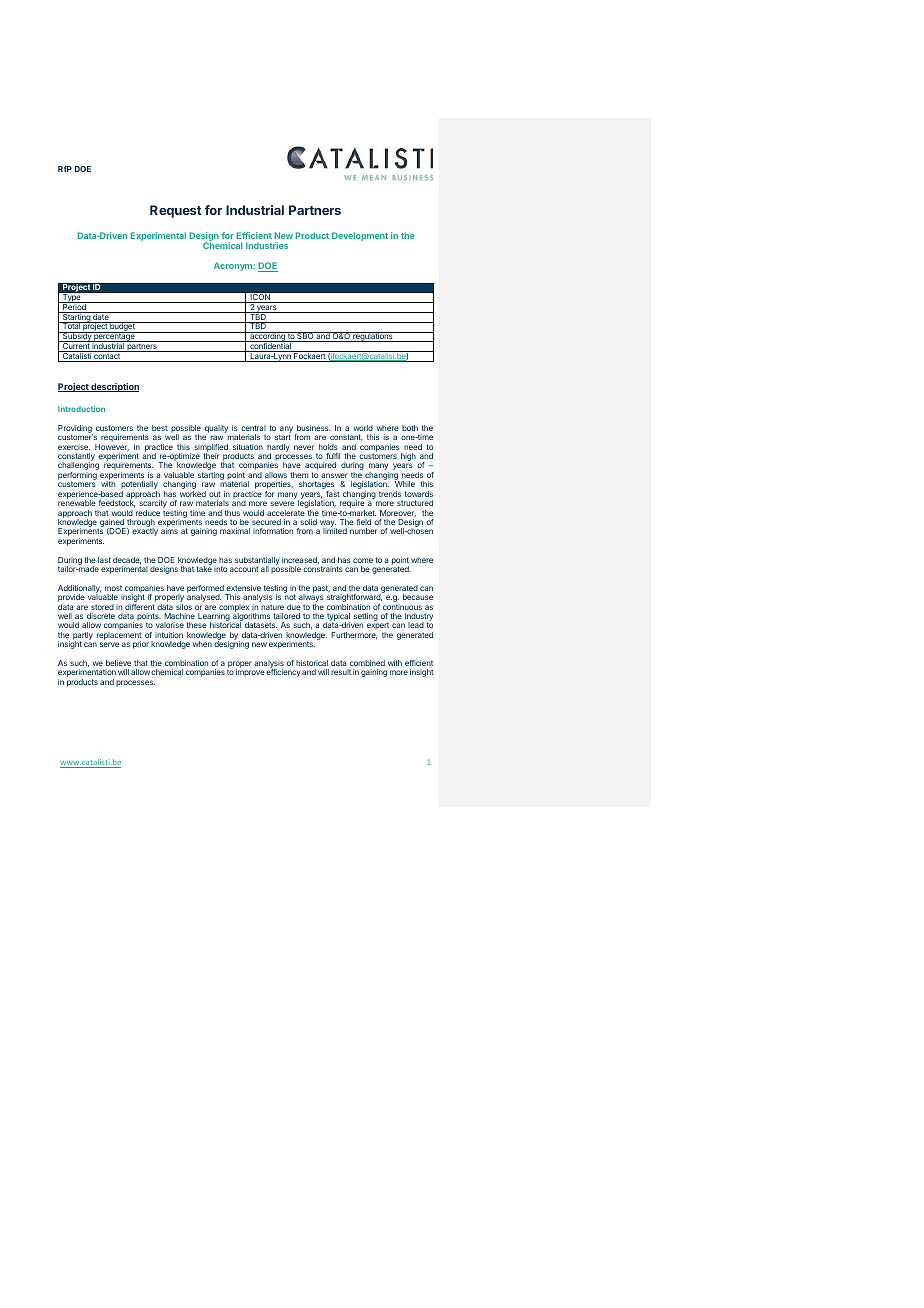 The width and height of the page is (924, 1308). I want to click on Development, so click(360, 236).
